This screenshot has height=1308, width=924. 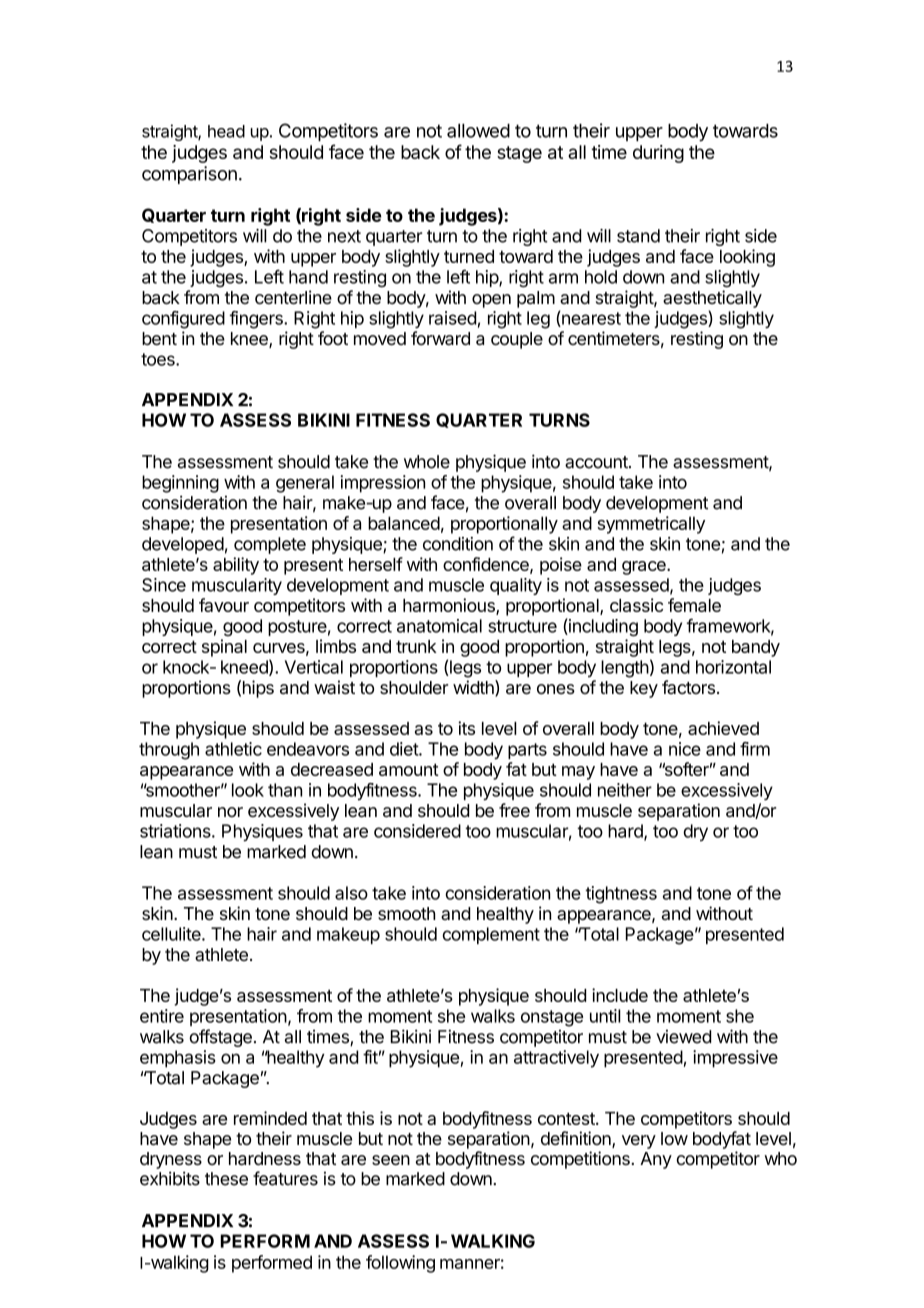 What do you see at coordinates (597, 462) in the screenshot?
I see `account` at bounding box center [597, 462].
